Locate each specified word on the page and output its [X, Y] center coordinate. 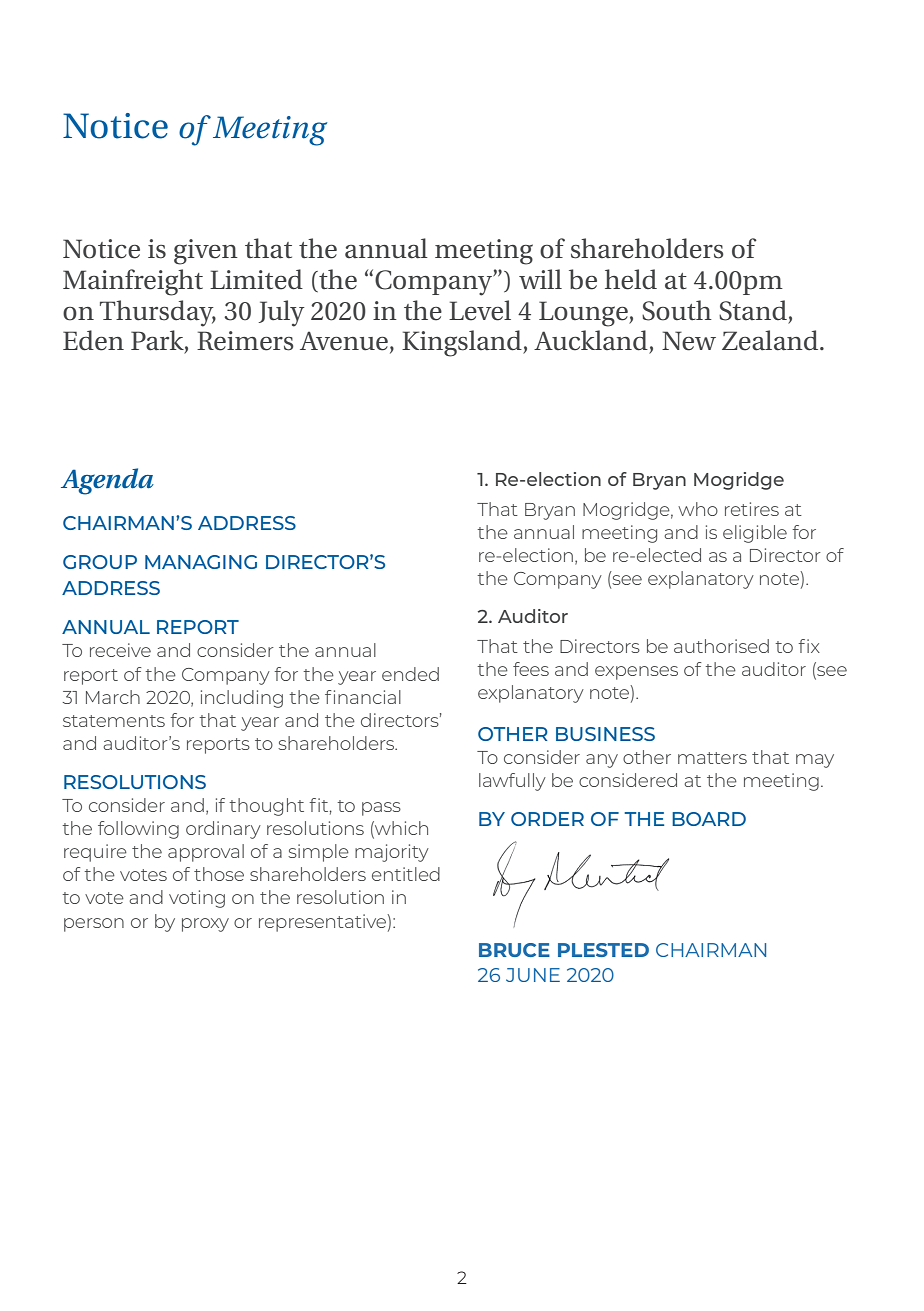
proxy [205, 925]
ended [410, 674]
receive [120, 650]
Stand [753, 310]
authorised [721, 646]
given [206, 252]
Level [480, 310]
